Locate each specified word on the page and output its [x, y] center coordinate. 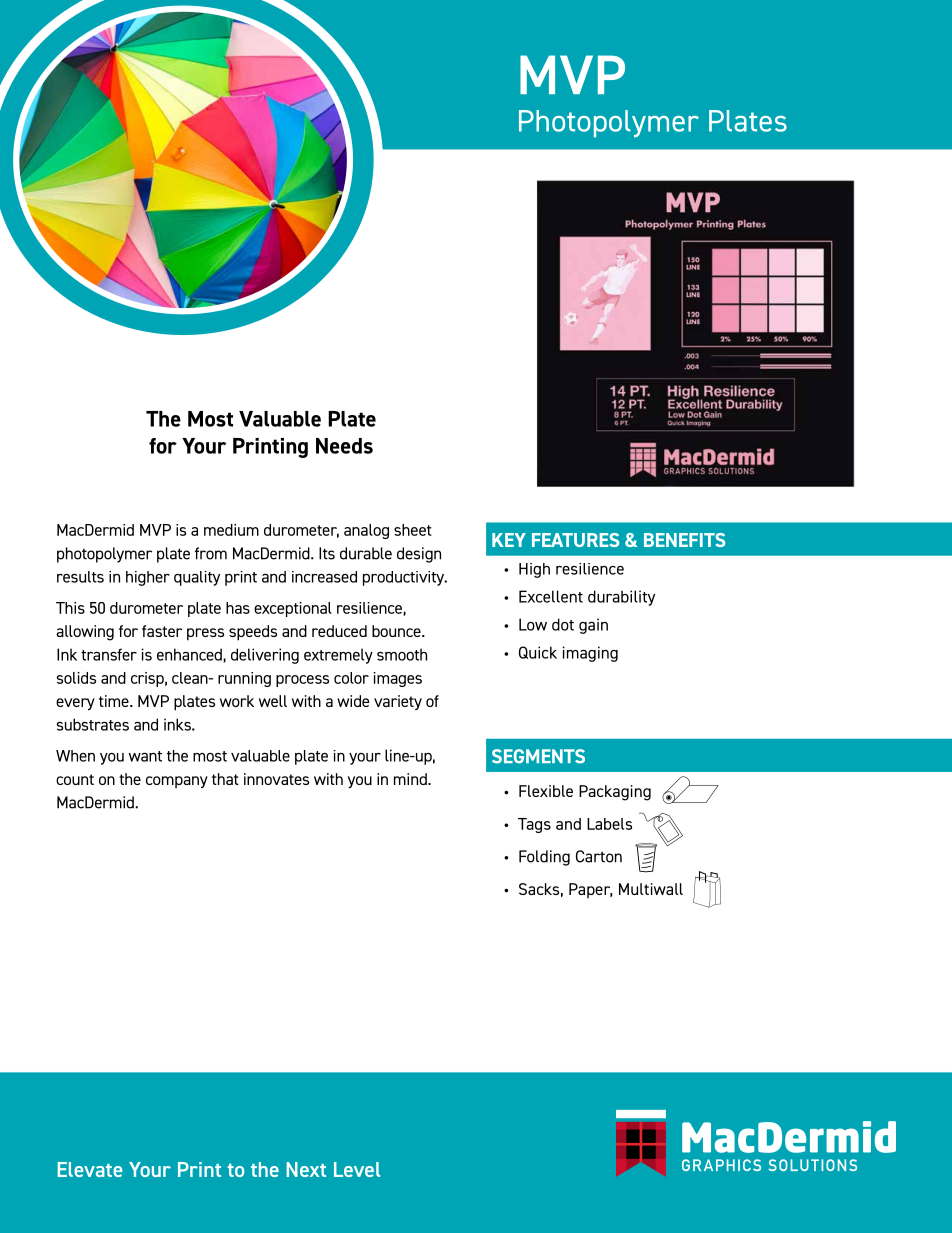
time [115, 701]
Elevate [90, 1169]
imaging [590, 654]
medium [231, 530]
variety [398, 702]
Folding [544, 858]
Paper [590, 890]
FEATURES [575, 540]
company [177, 782]
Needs [344, 446]
